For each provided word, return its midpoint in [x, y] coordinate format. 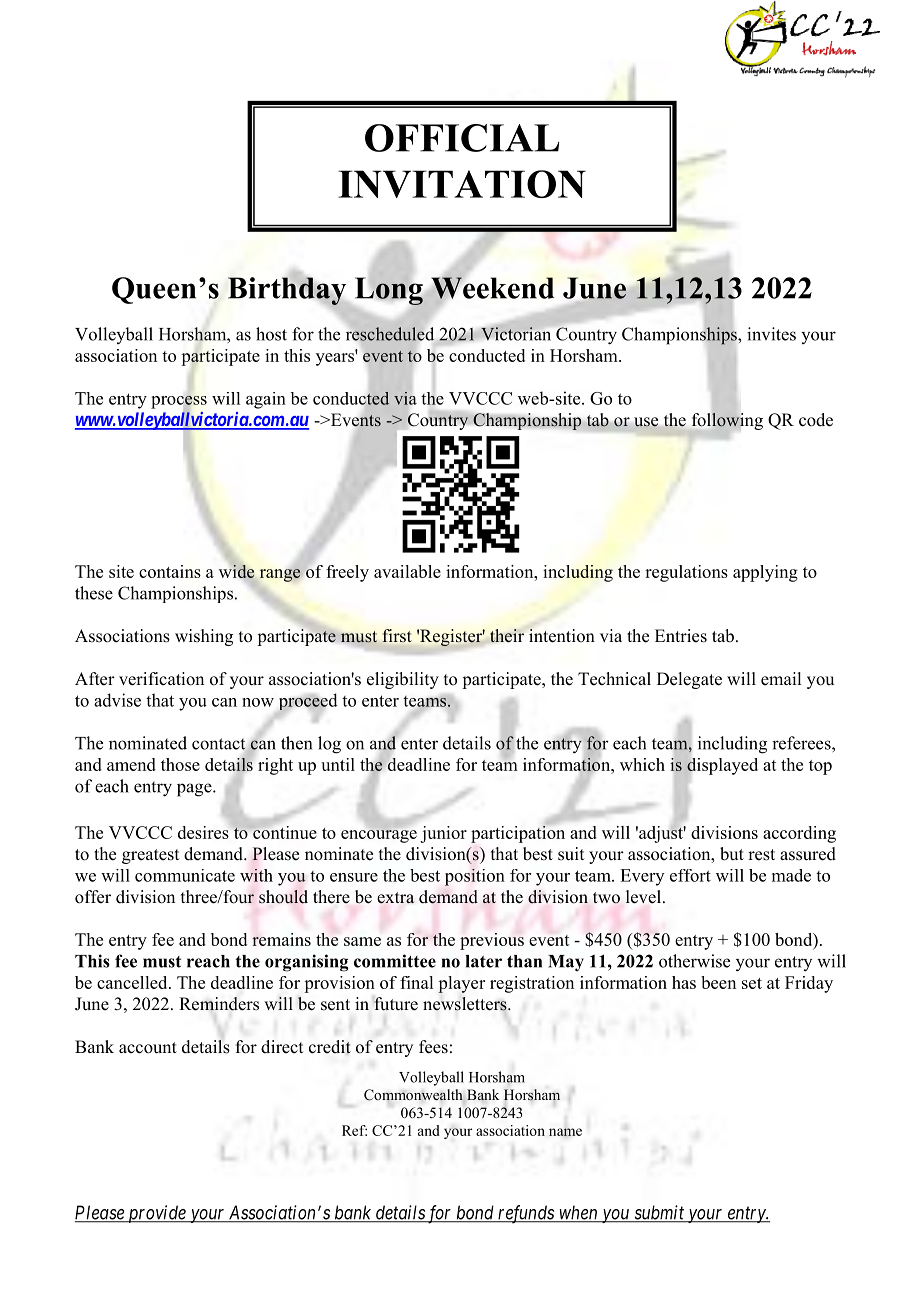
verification [161, 679]
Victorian [516, 333]
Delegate [689, 680]
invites [771, 334]
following [727, 421]
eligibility [403, 680]
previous [492, 941]
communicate [185, 875]
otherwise [694, 961]
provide [156, 1214]
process [179, 403]
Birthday [287, 291]
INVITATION [462, 184]
